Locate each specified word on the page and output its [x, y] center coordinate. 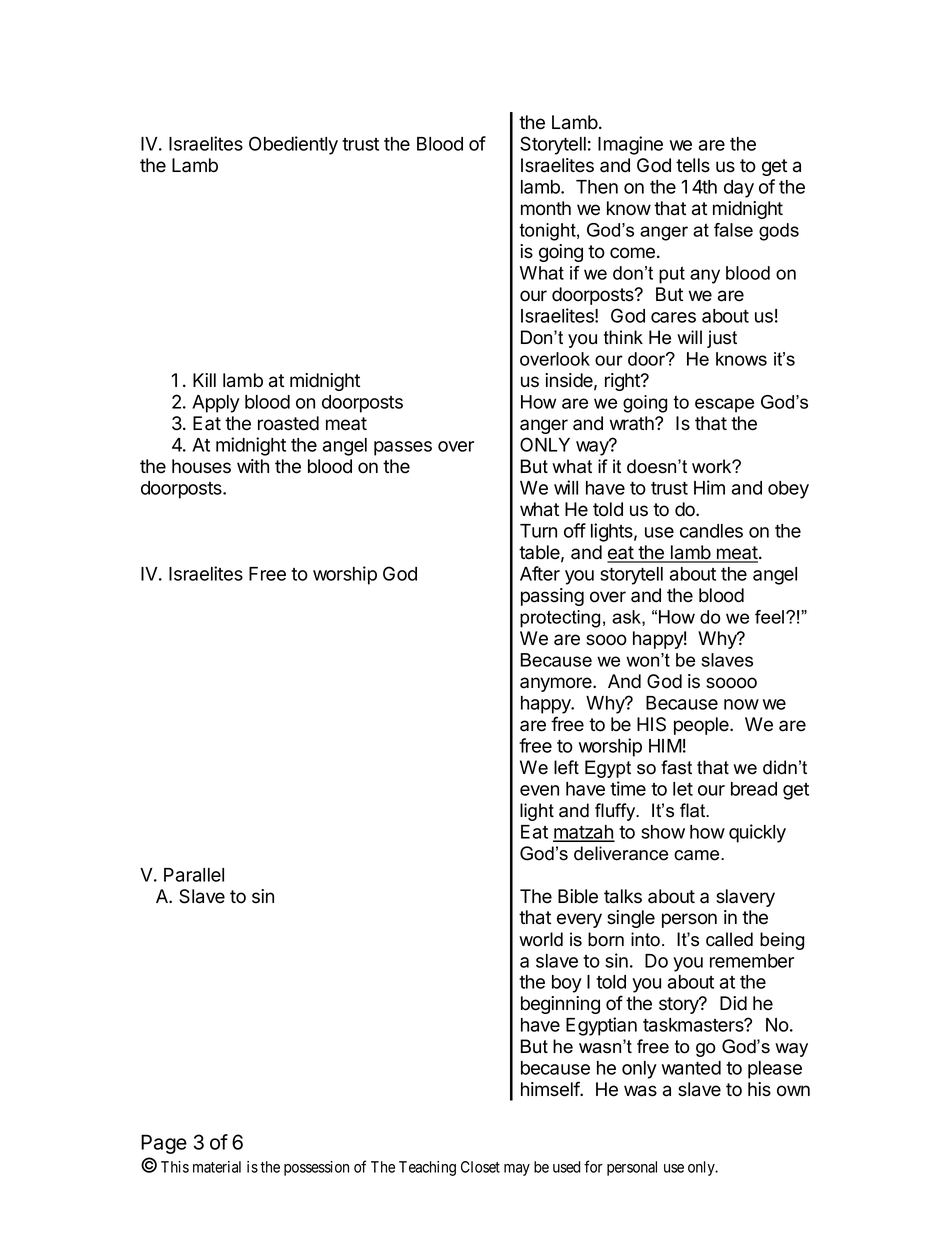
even [539, 790]
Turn [538, 531]
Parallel [194, 875]
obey [788, 490]
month [546, 208]
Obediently [293, 145]
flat [694, 810]
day [739, 189]
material [217, 1167]
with [253, 466]
